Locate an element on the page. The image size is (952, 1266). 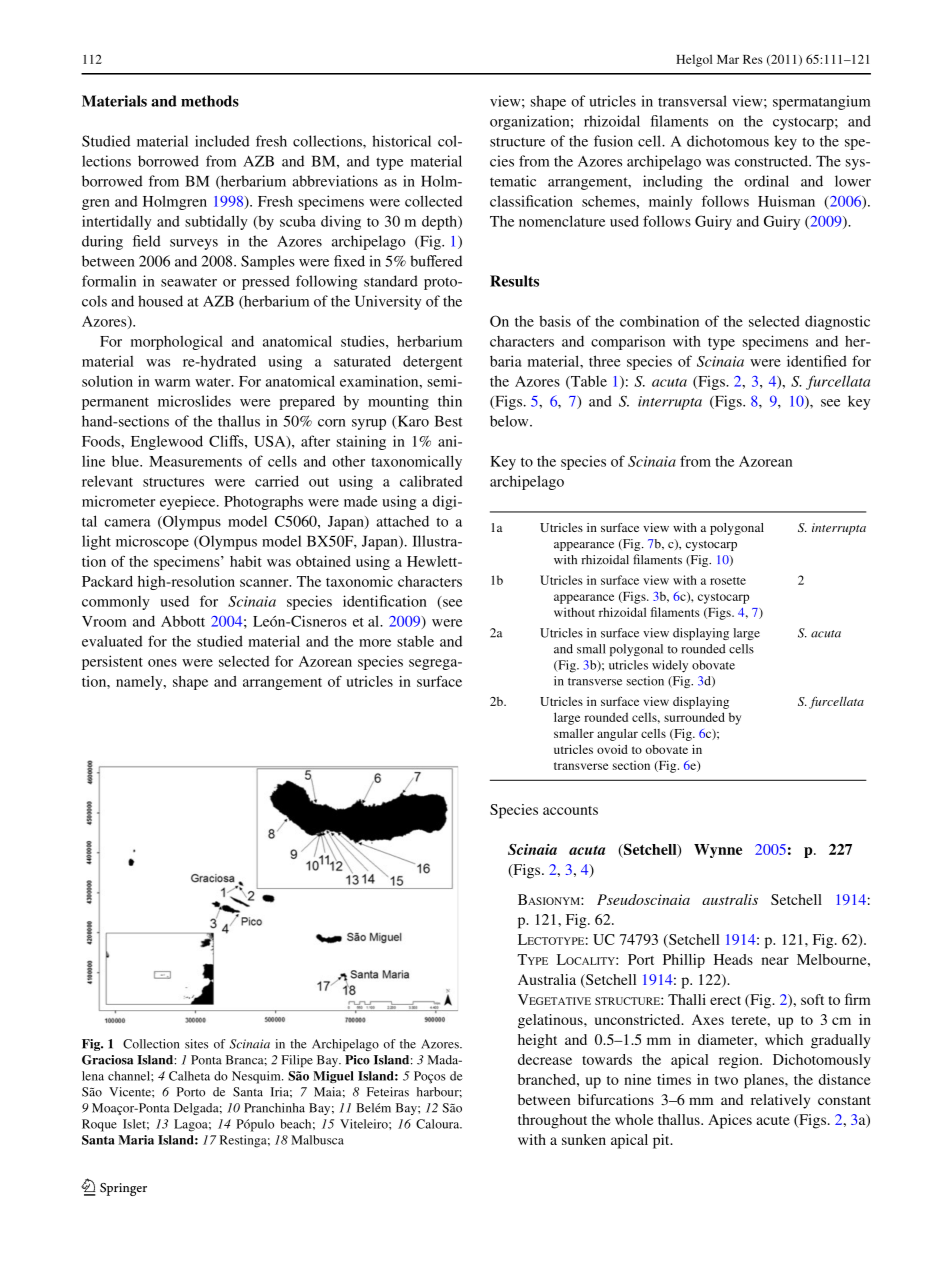
Abbott is located at coordinates (183, 621).
